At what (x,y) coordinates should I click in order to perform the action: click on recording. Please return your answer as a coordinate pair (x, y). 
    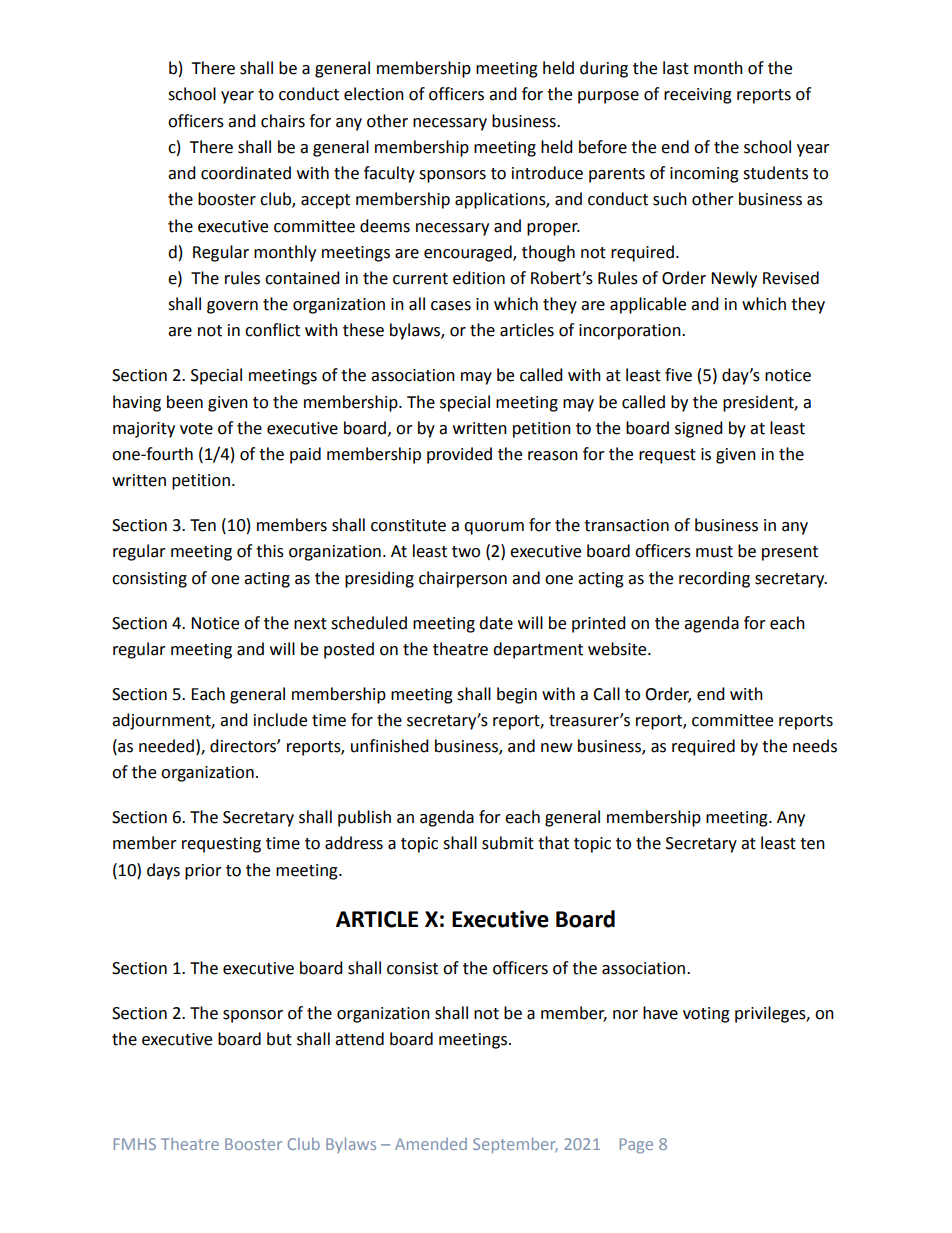
    Looking at the image, I should click on (714, 579).
